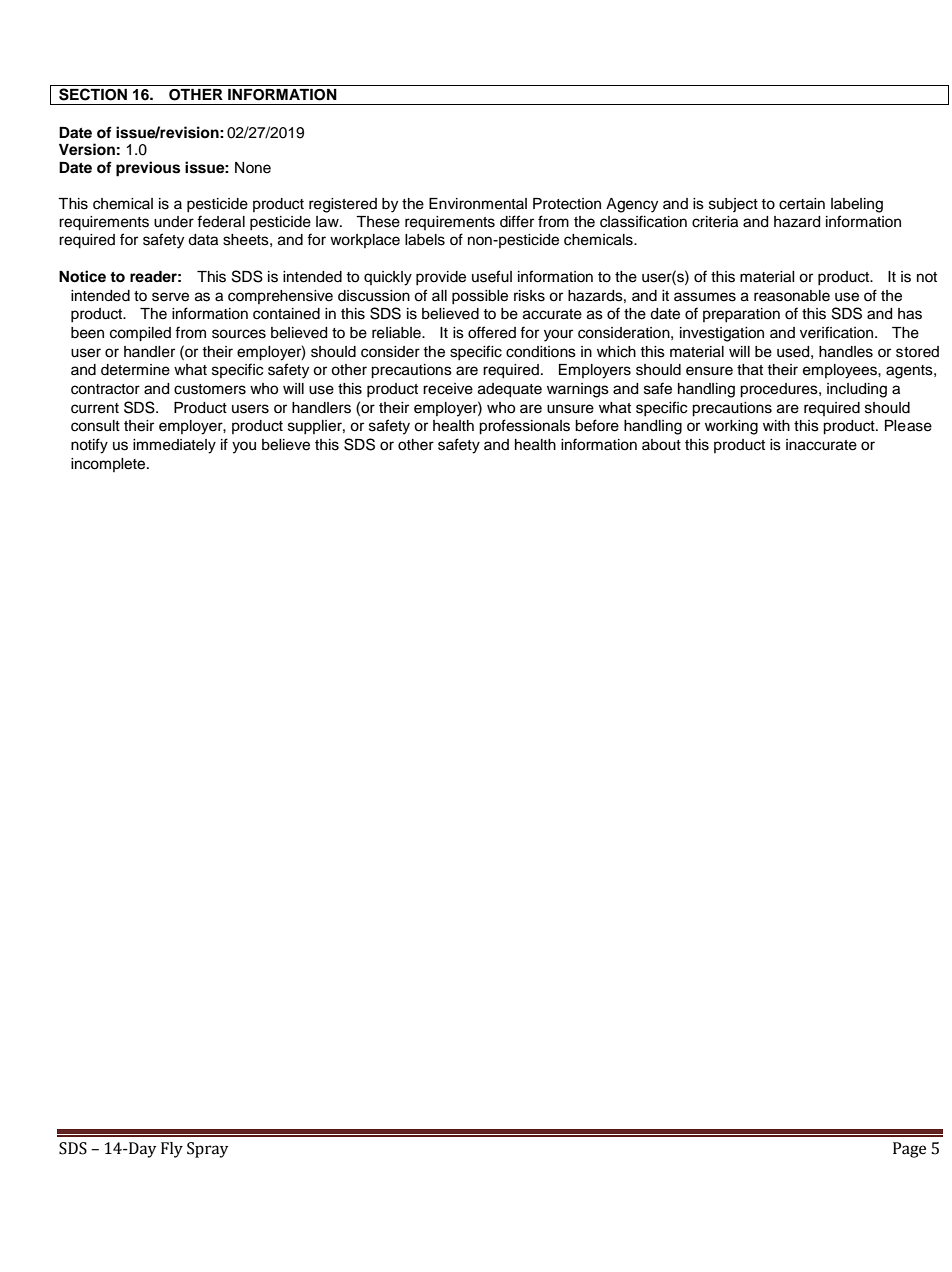  I want to click on previous, so click(148, 169).
